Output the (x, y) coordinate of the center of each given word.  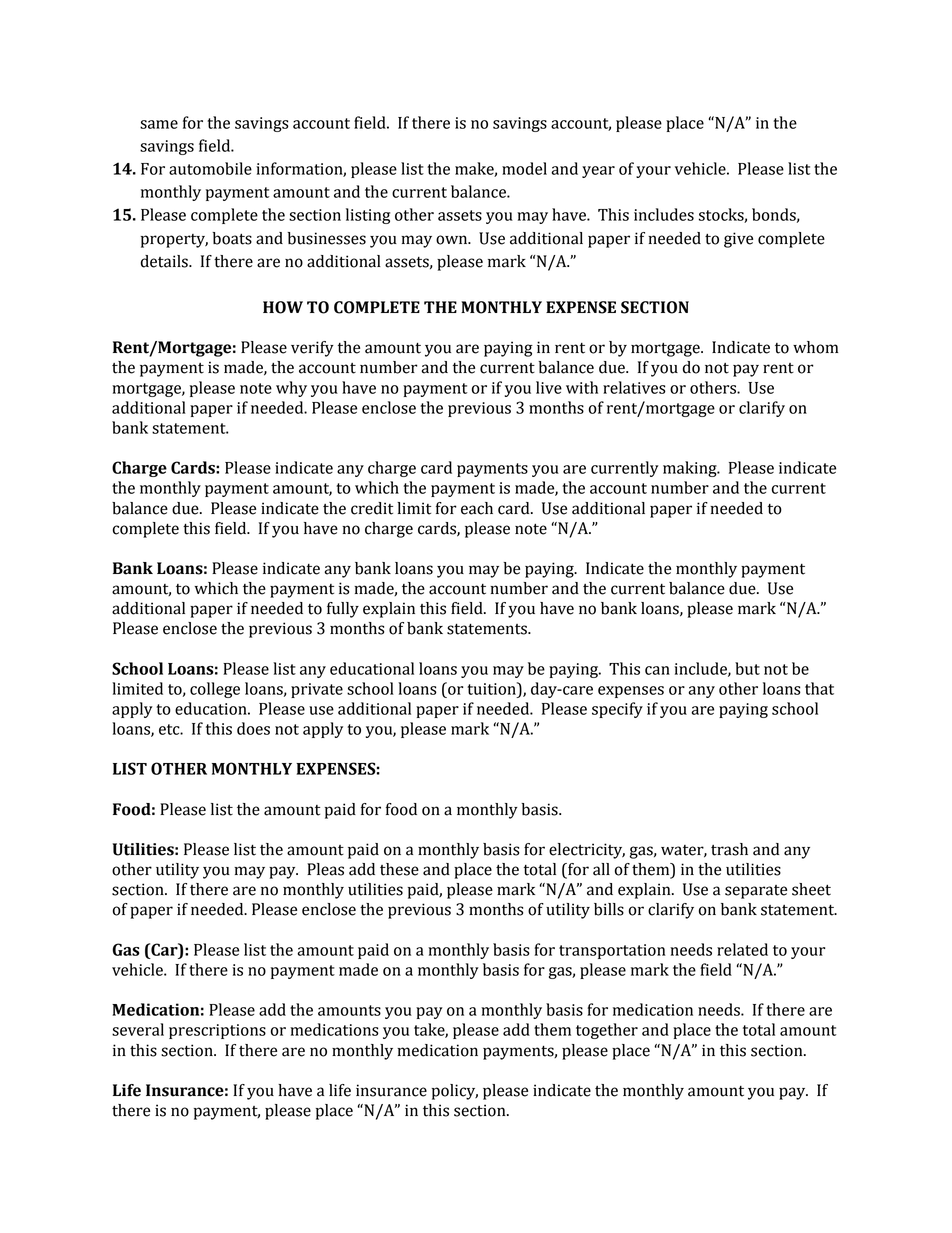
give (738, 240)
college (215, 690)
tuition (492, 688)
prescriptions (217, 1031)
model (524, 168)
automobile (210, 168)
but (747, 668)
